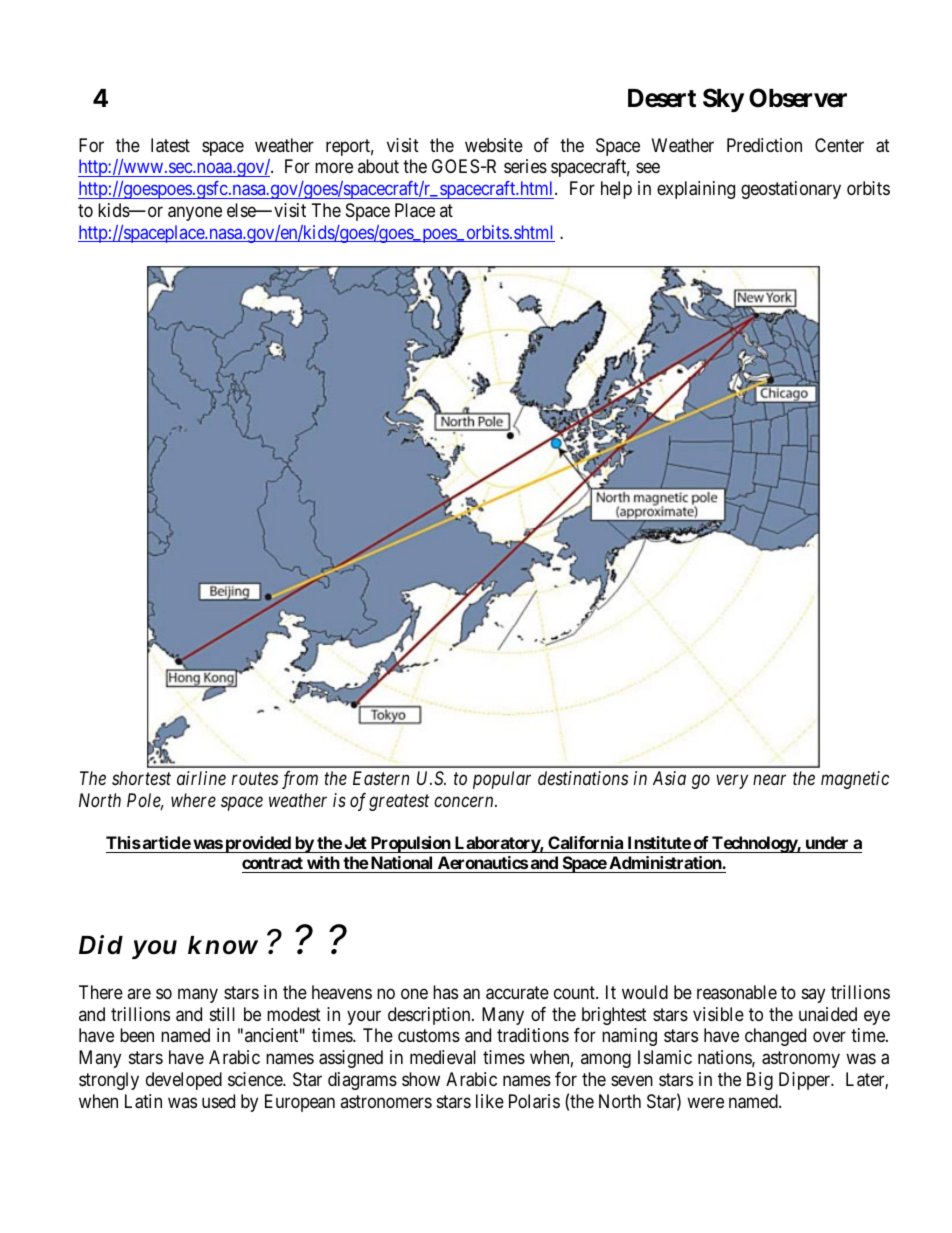 The width and height of the screenshot is (952, 1233). Describe the element at coordinates (764, 145) in the screenshot. I see `Prediction` at that location.
